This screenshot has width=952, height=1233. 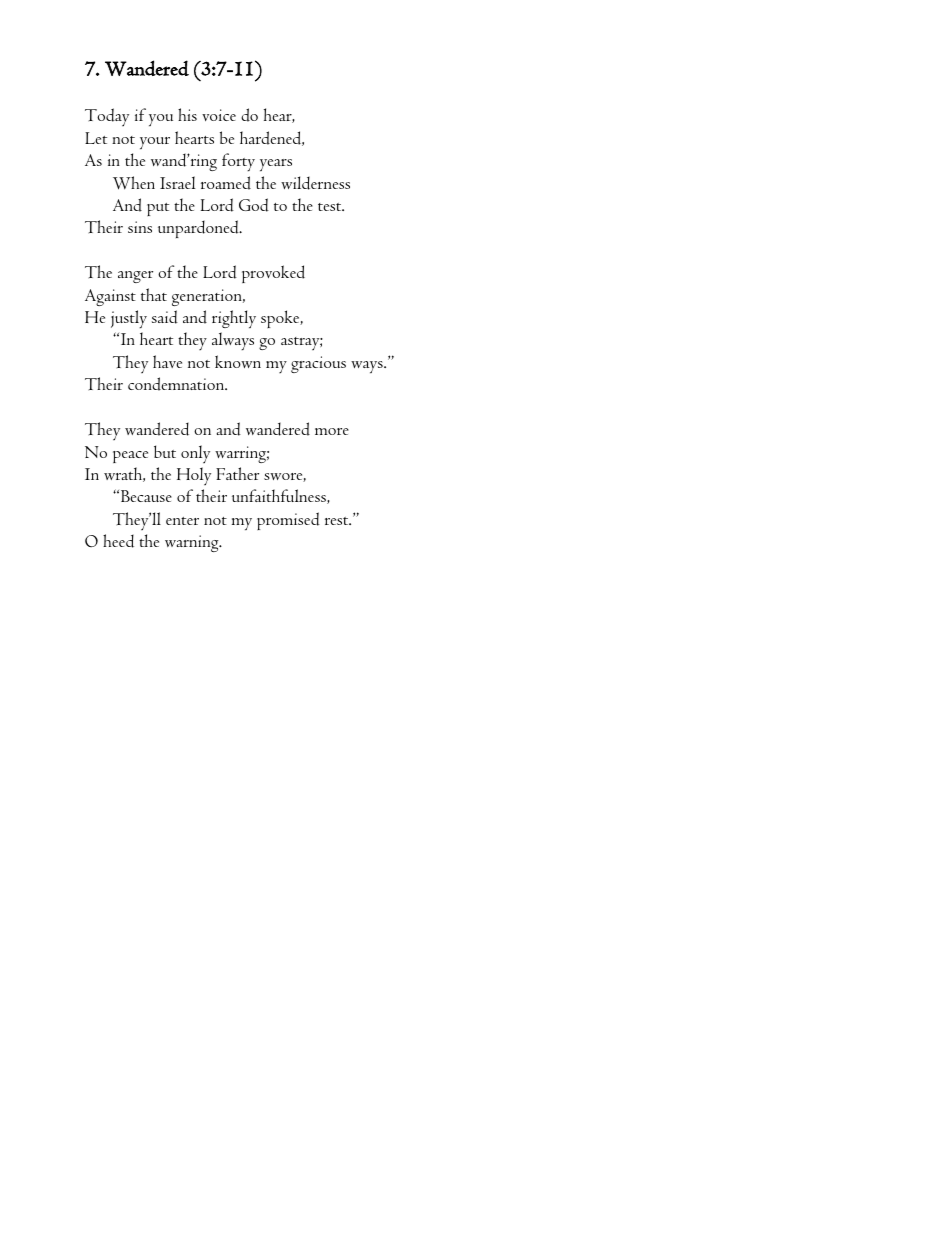 I want to click on Today, so click(x=107, y=117).
